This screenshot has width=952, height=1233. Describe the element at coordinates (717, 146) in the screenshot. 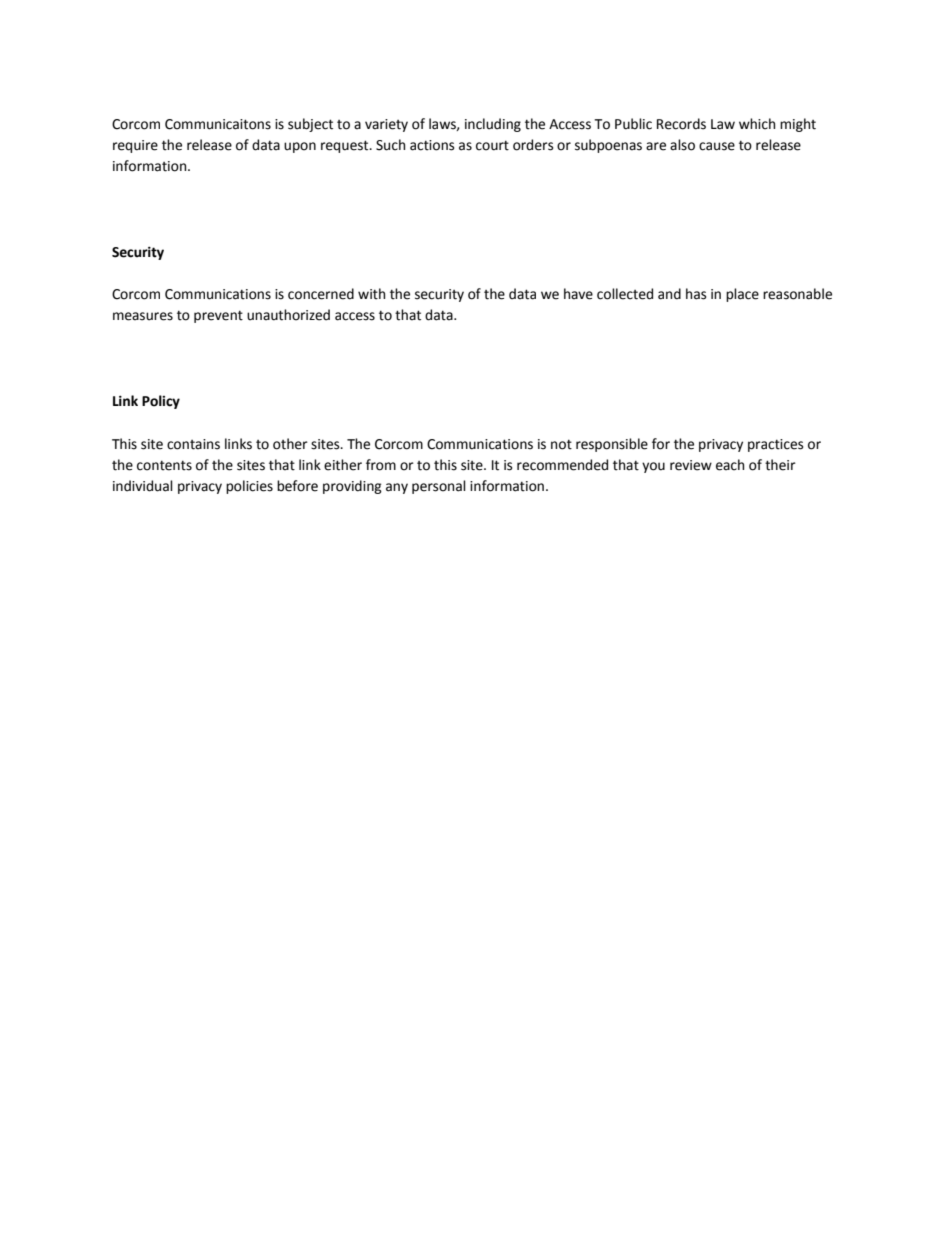

I see `cause` at that location.
